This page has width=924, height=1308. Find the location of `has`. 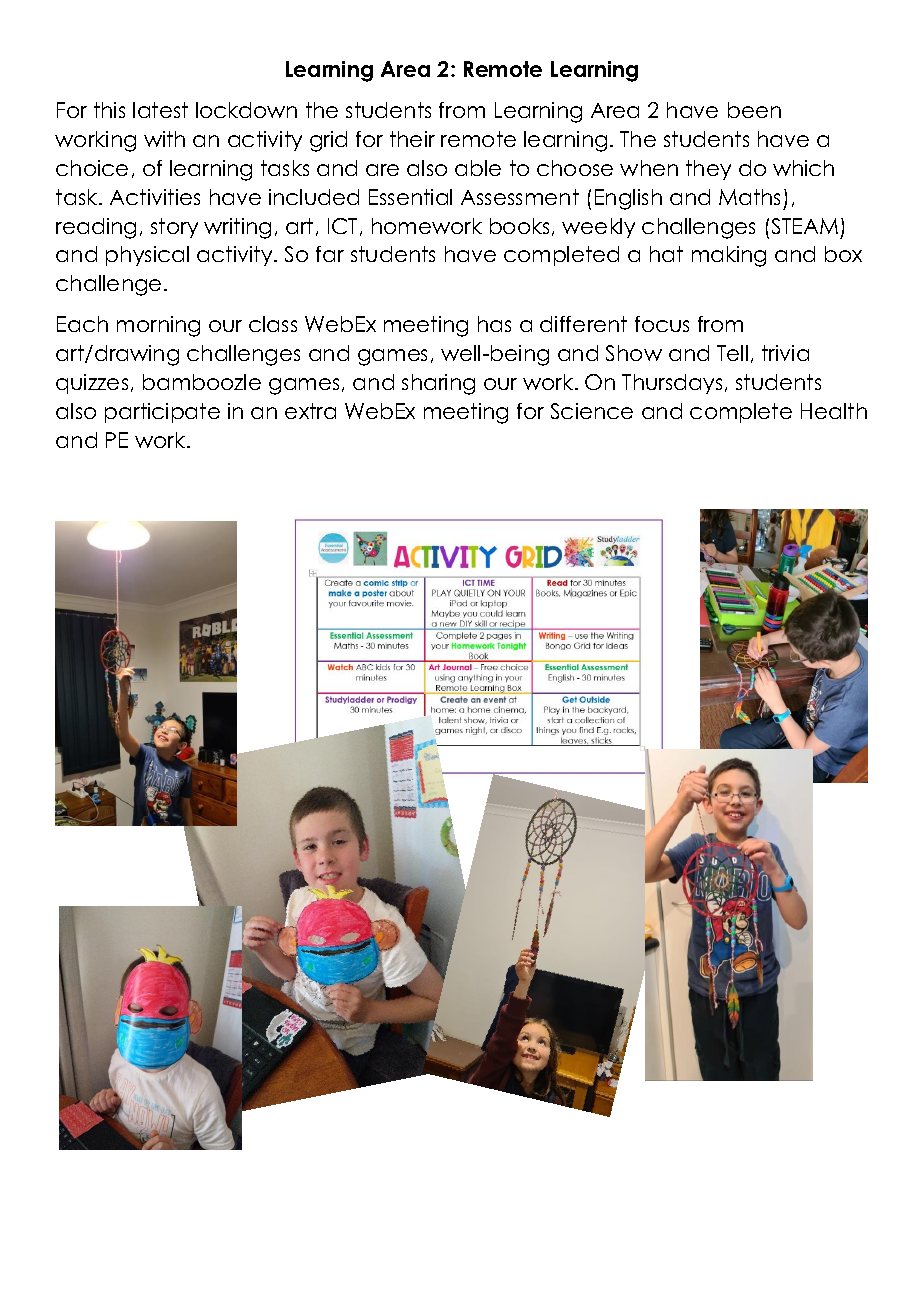

has is located at coordinates (494, 324).
